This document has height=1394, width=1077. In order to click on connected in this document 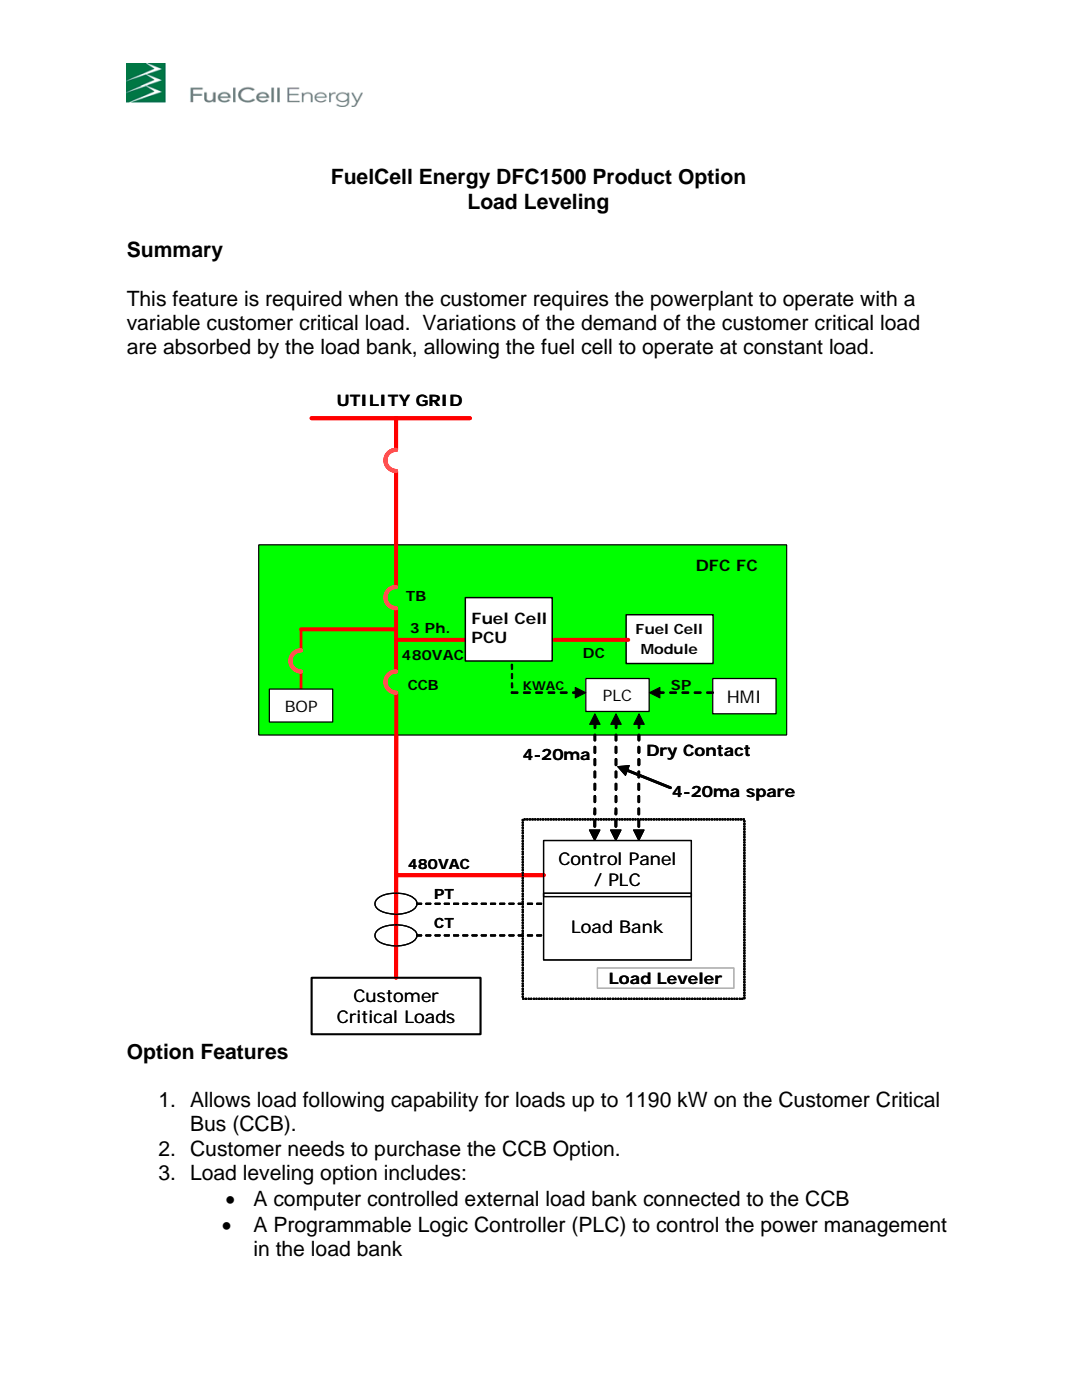, I will do `click(691, 1199)`.
